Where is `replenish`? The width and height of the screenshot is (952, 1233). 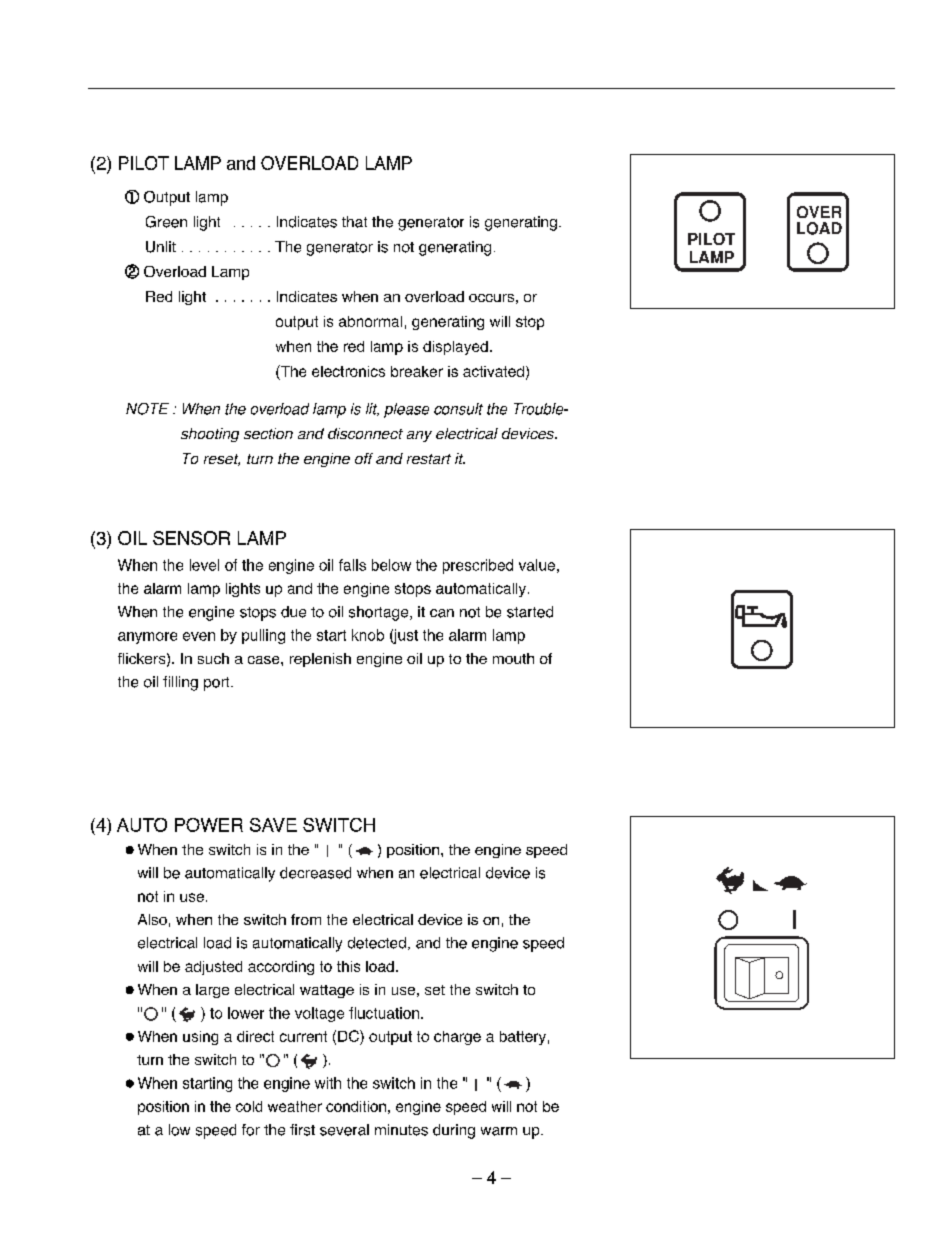 replenish is located at coordinates (320, 660).
